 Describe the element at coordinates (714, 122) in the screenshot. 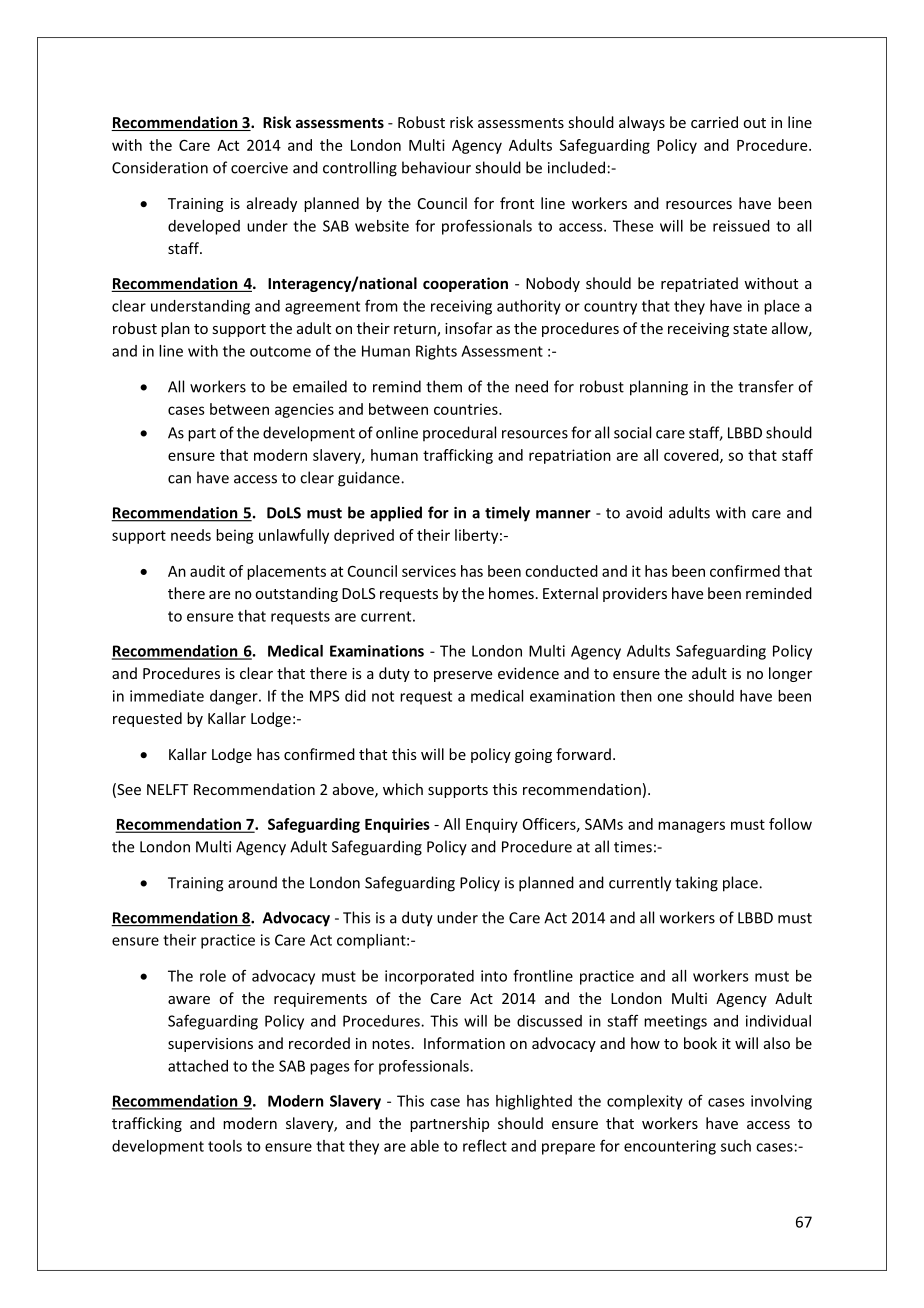

I see `carried` at that location.
